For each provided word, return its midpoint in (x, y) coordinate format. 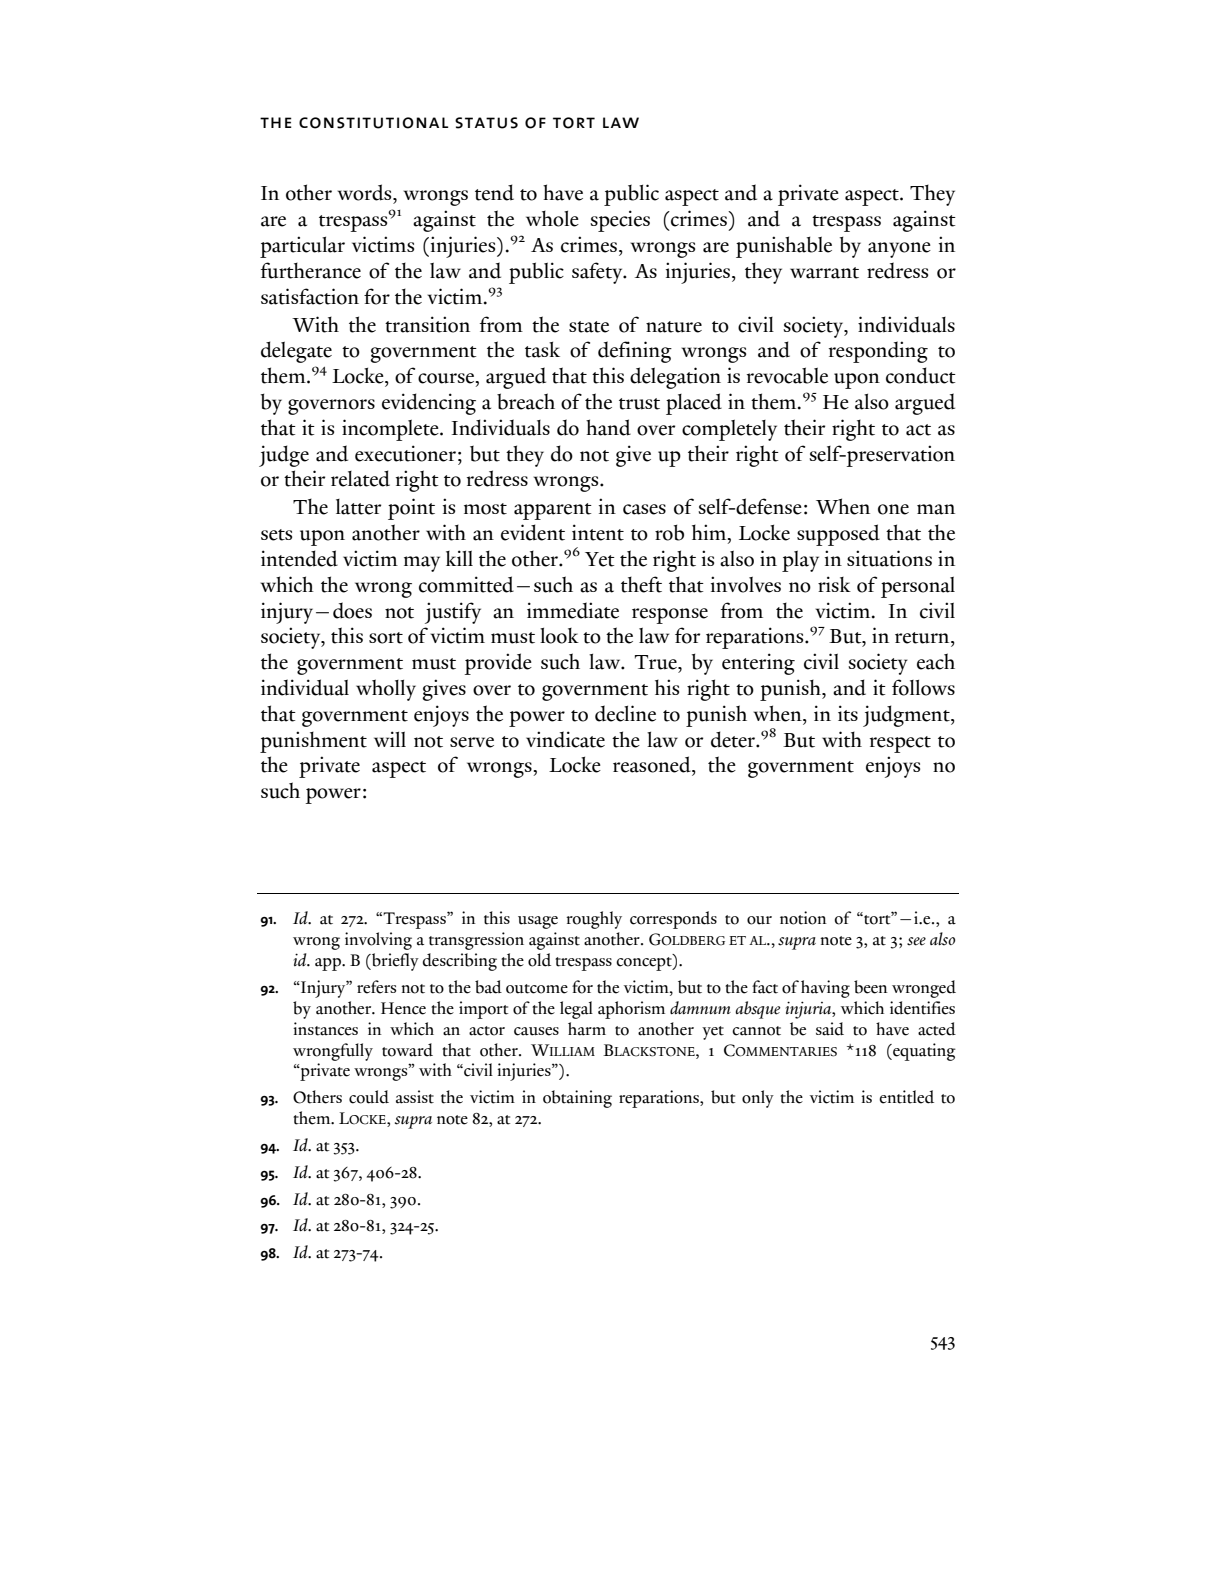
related (360, 478)
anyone (899, 250)
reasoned (653, 764)
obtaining (577, 1099)
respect (900, 744)
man (936, 509)
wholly (386, 690)
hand (608, 427)
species (620, 221)
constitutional (374, 123)
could (369, 1097)
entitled (906, 1097)
